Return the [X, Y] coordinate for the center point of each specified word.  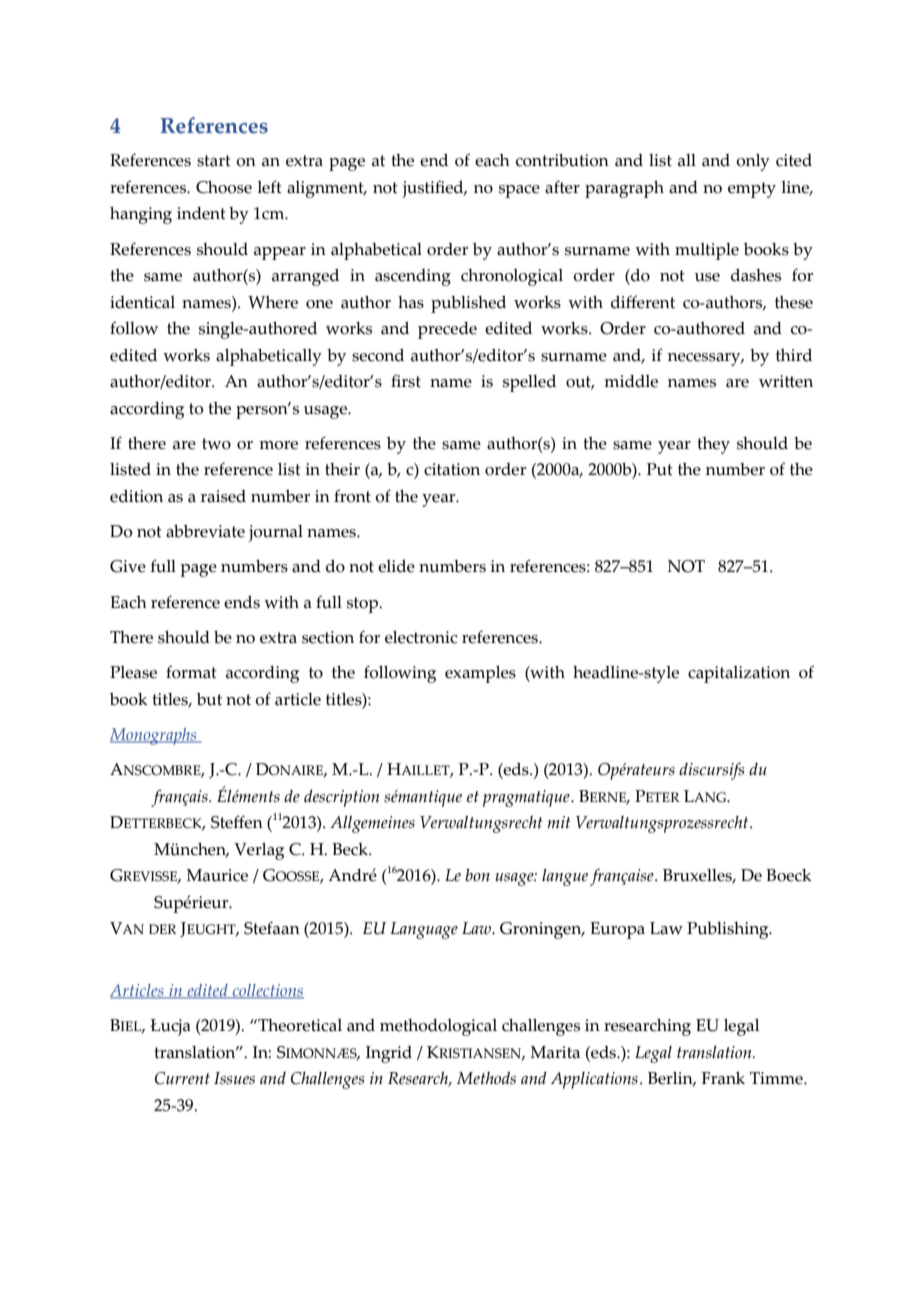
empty [752, 190]
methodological [438, 1027]
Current [182, 1078]
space [519, 191]
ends [242, 602]
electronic [421, 637]
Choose [224, 187]
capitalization [739, 674]
